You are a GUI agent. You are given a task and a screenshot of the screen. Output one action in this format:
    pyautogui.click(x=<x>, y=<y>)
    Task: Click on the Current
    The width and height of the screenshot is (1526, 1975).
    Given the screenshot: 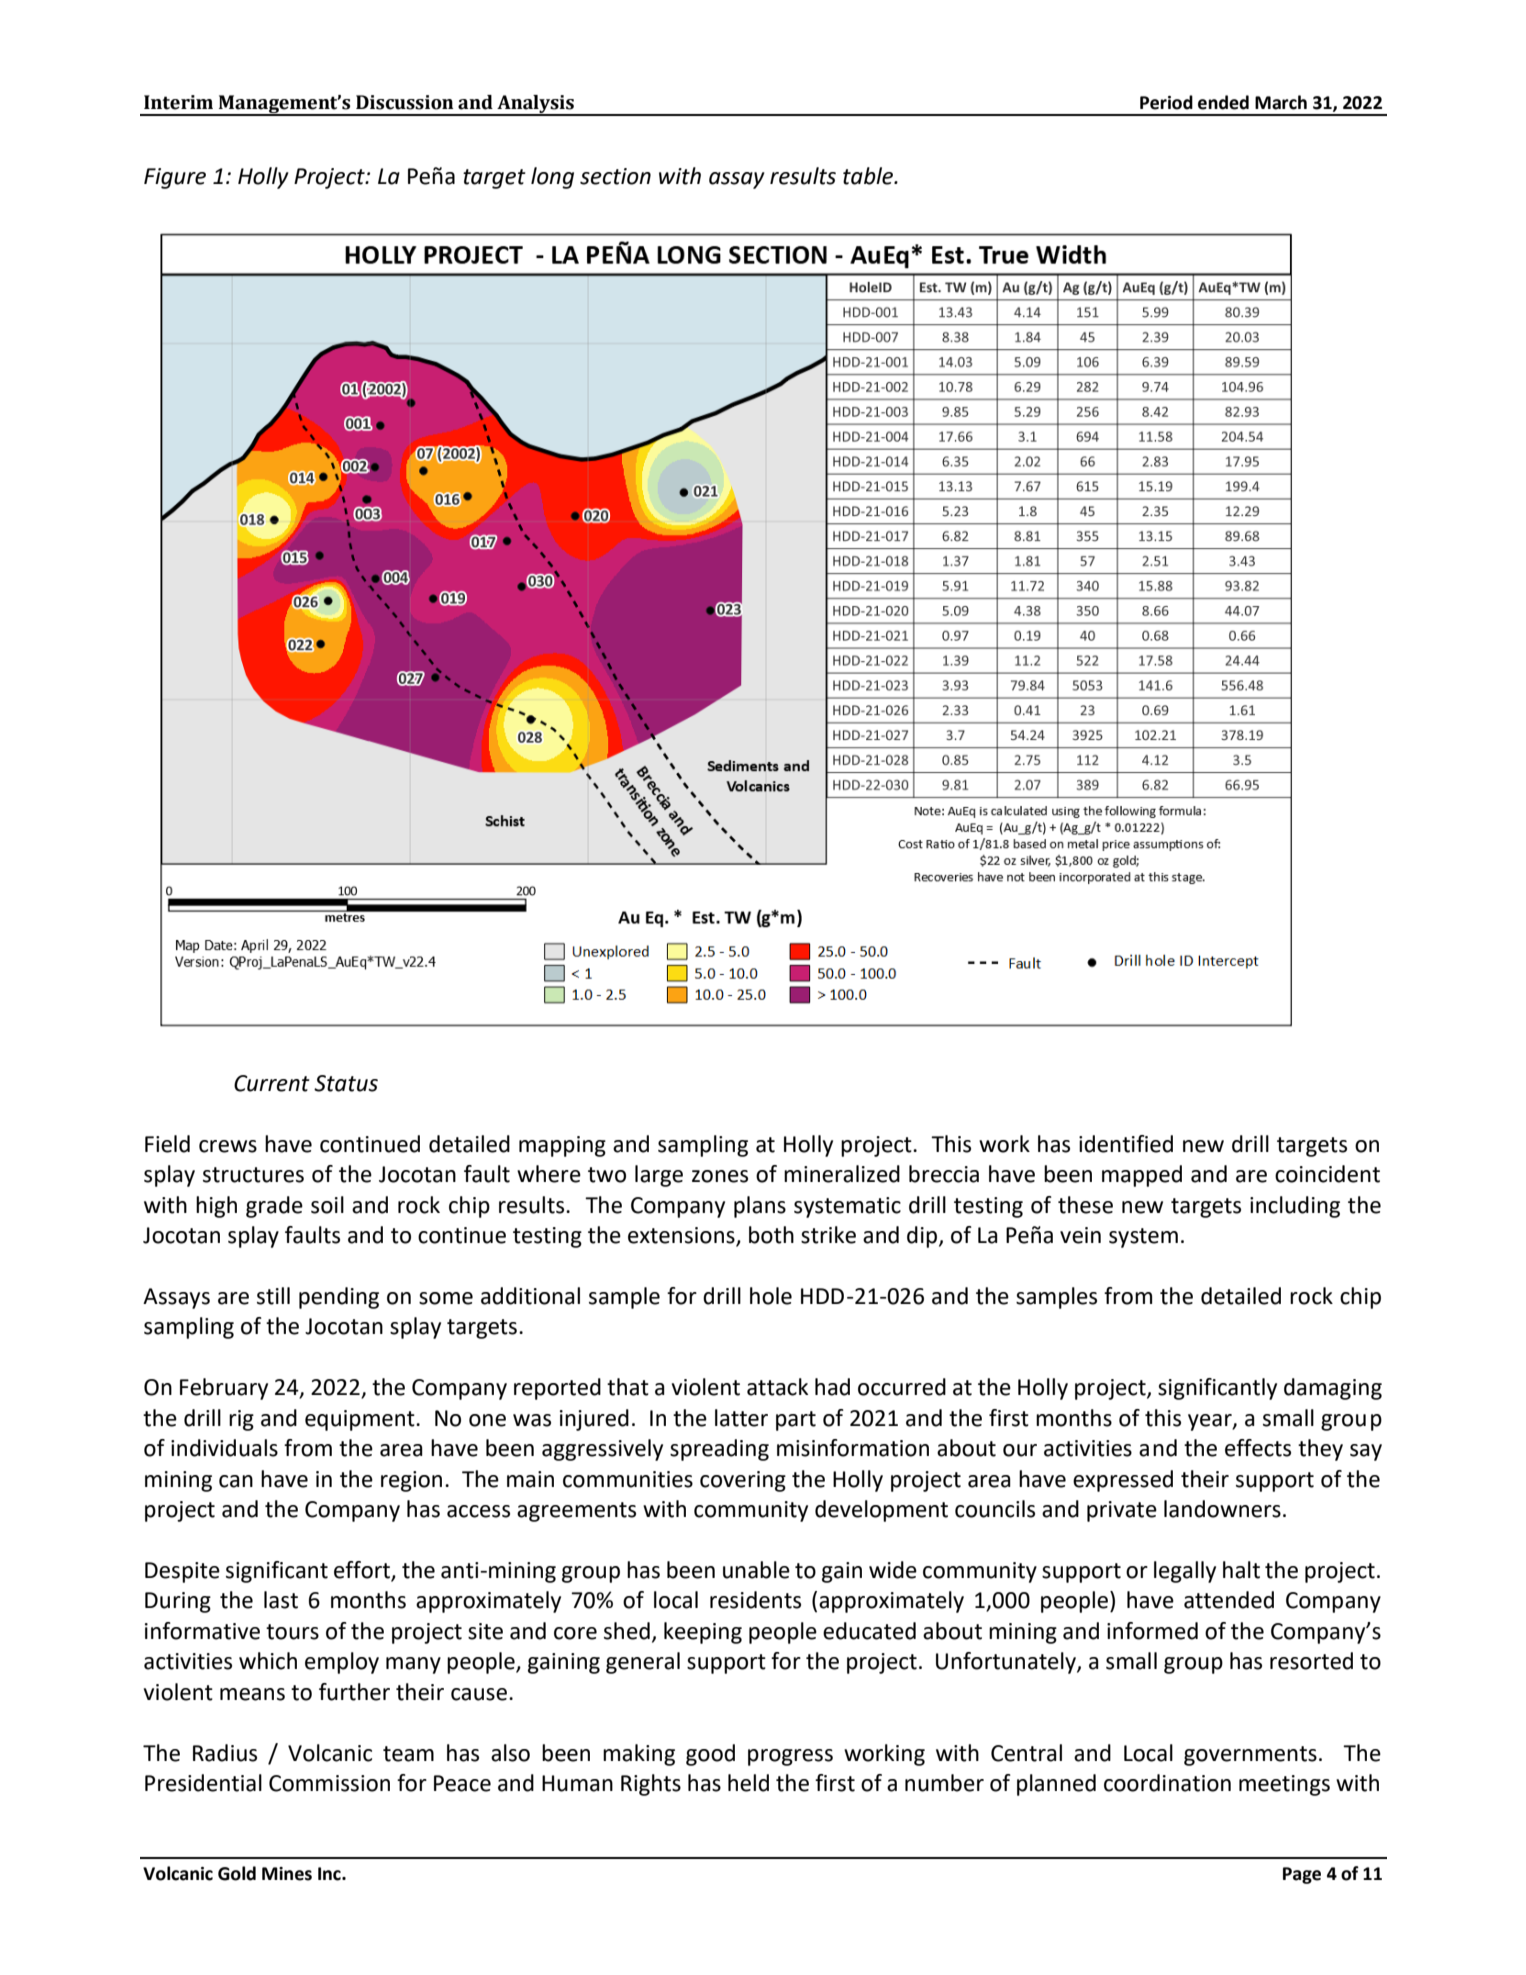 What is the action you would take?
    pyautogui.click(x=272, y=1083)
